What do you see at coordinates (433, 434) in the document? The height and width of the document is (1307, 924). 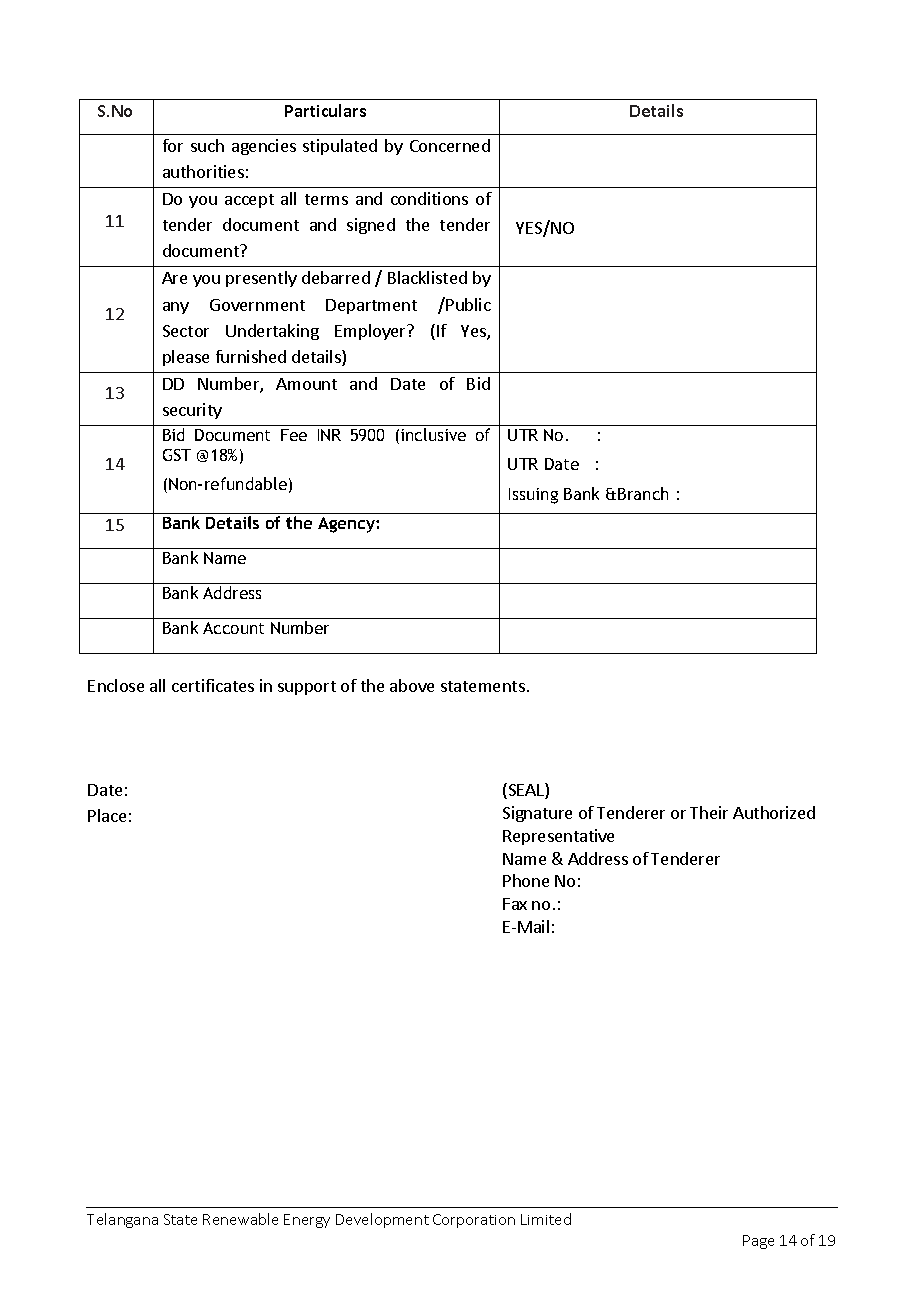 I see `inclusive` at bounding box center [433, 434].
